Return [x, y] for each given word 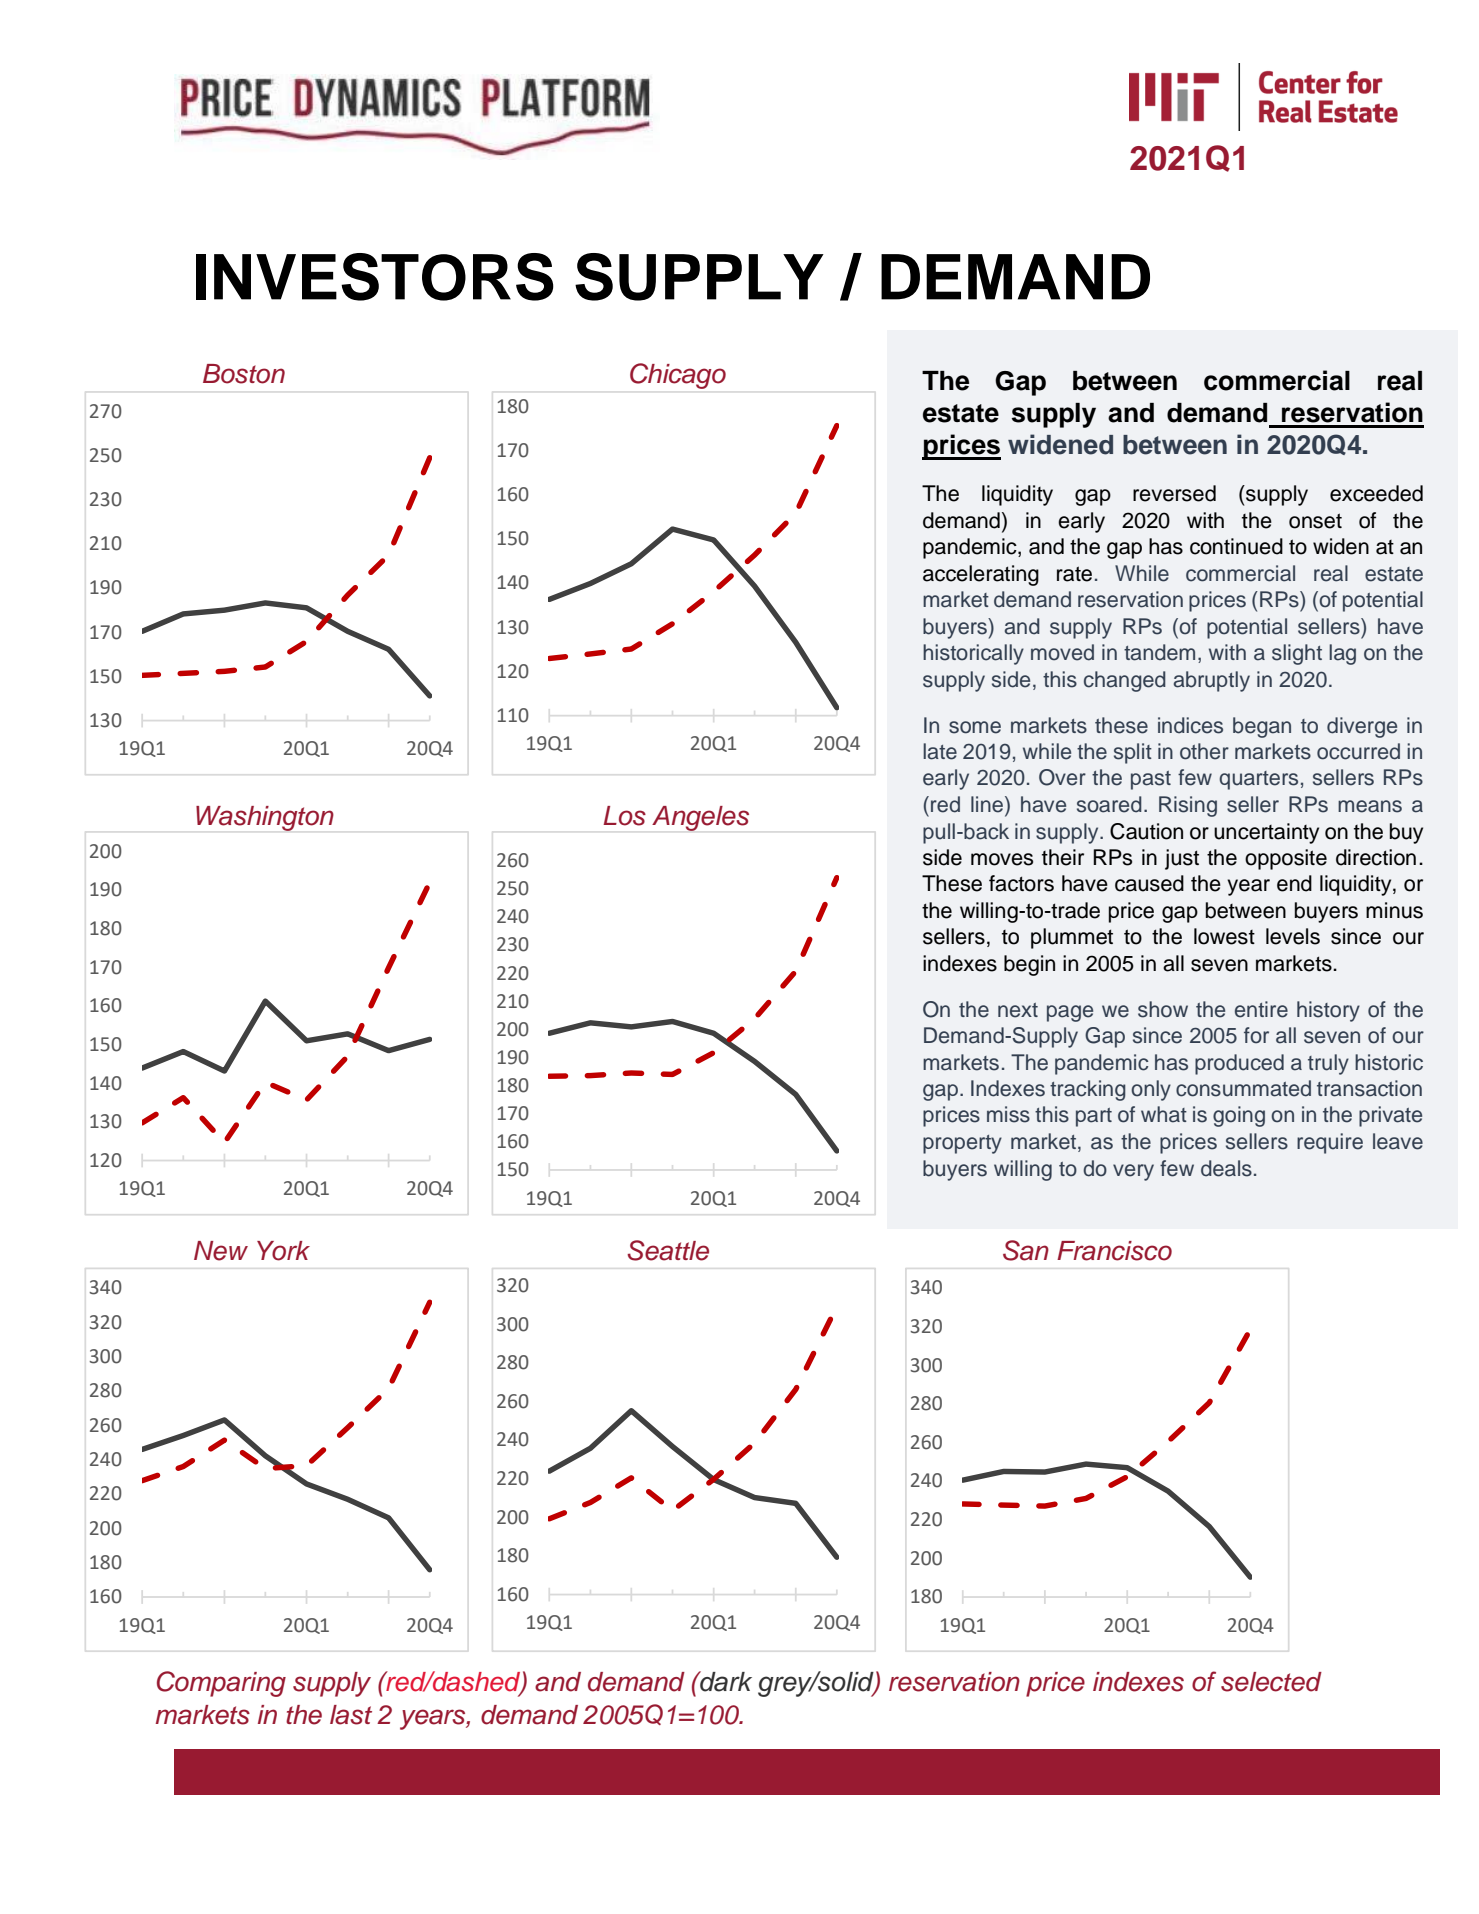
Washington [265, 818]
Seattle [668, 1250]
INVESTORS [375, 277]
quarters [1258, 780]
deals [1226, 1168]
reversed [1174, 493]
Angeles [700, 818]
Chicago [678, 376]
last [351, 1715]
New [221, 1251]
